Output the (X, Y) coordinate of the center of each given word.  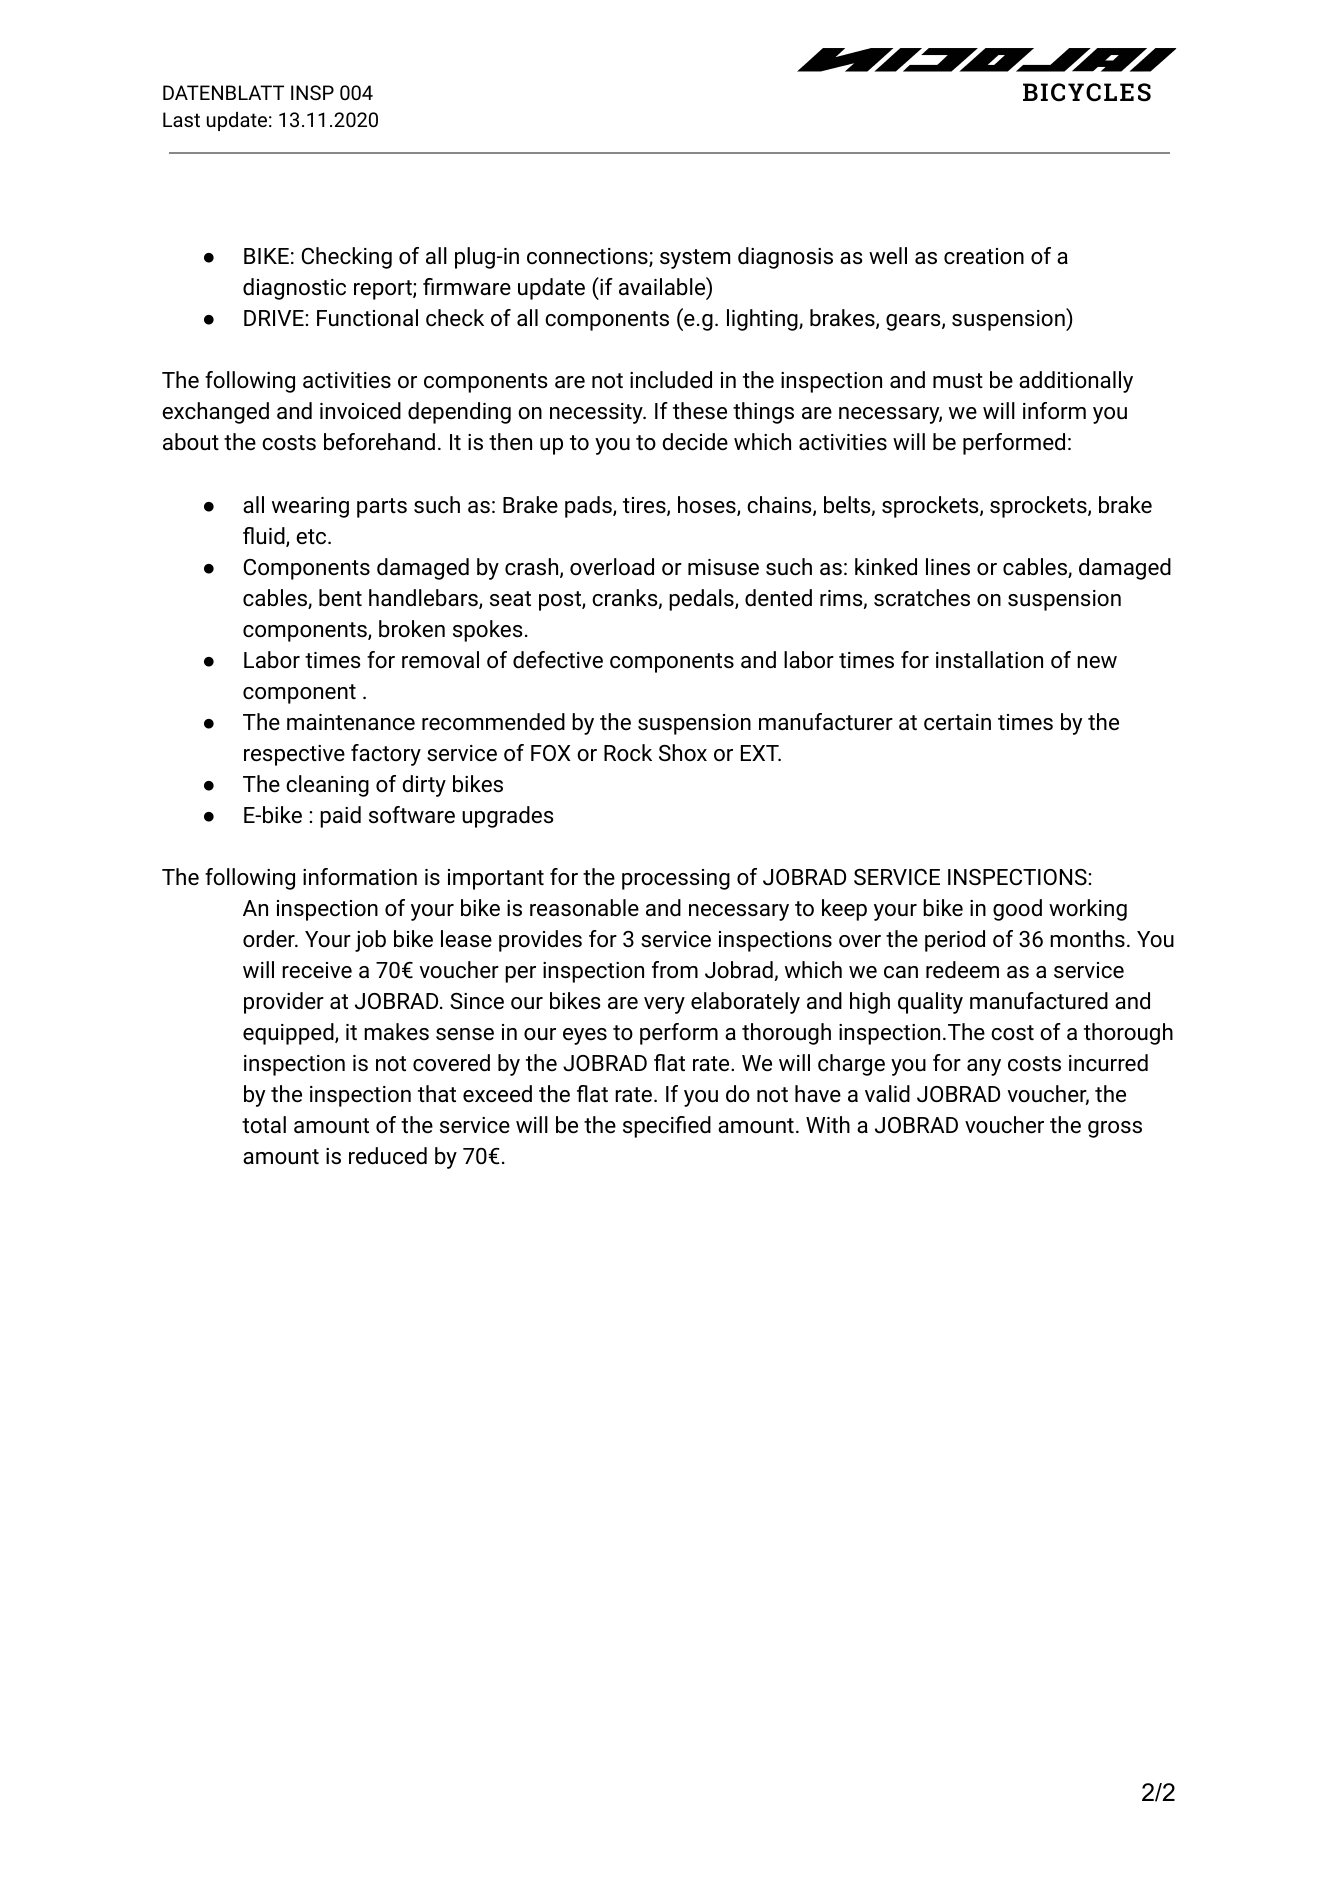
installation (989, 659)
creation (984, 256)
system (695, 259)
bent (340, 597)
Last (181, 119)
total (264, 1124)
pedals (702, 600)
